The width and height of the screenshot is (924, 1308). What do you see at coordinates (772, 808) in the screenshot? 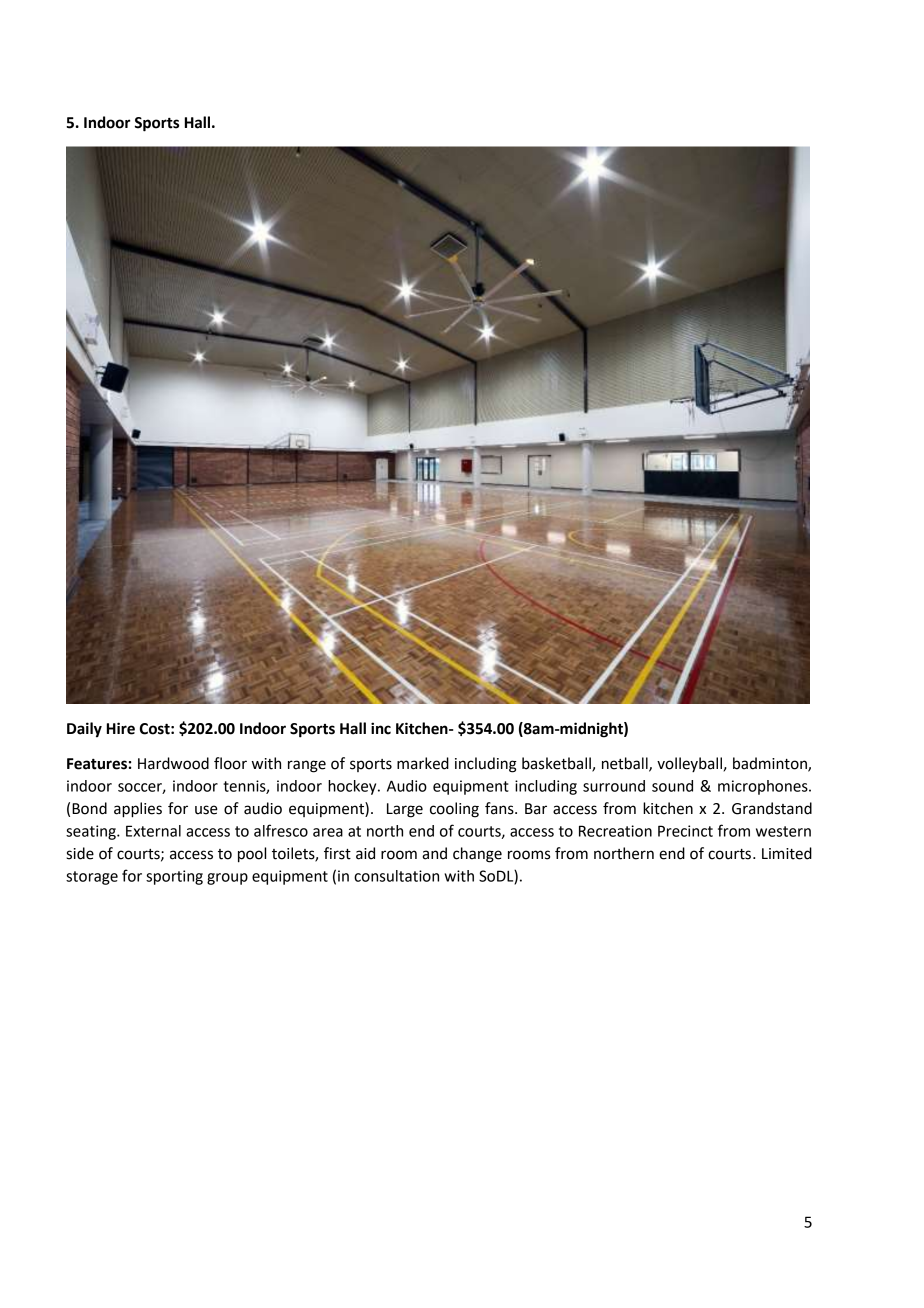
I see `Grandstand` at bounding box center [772, 808].
